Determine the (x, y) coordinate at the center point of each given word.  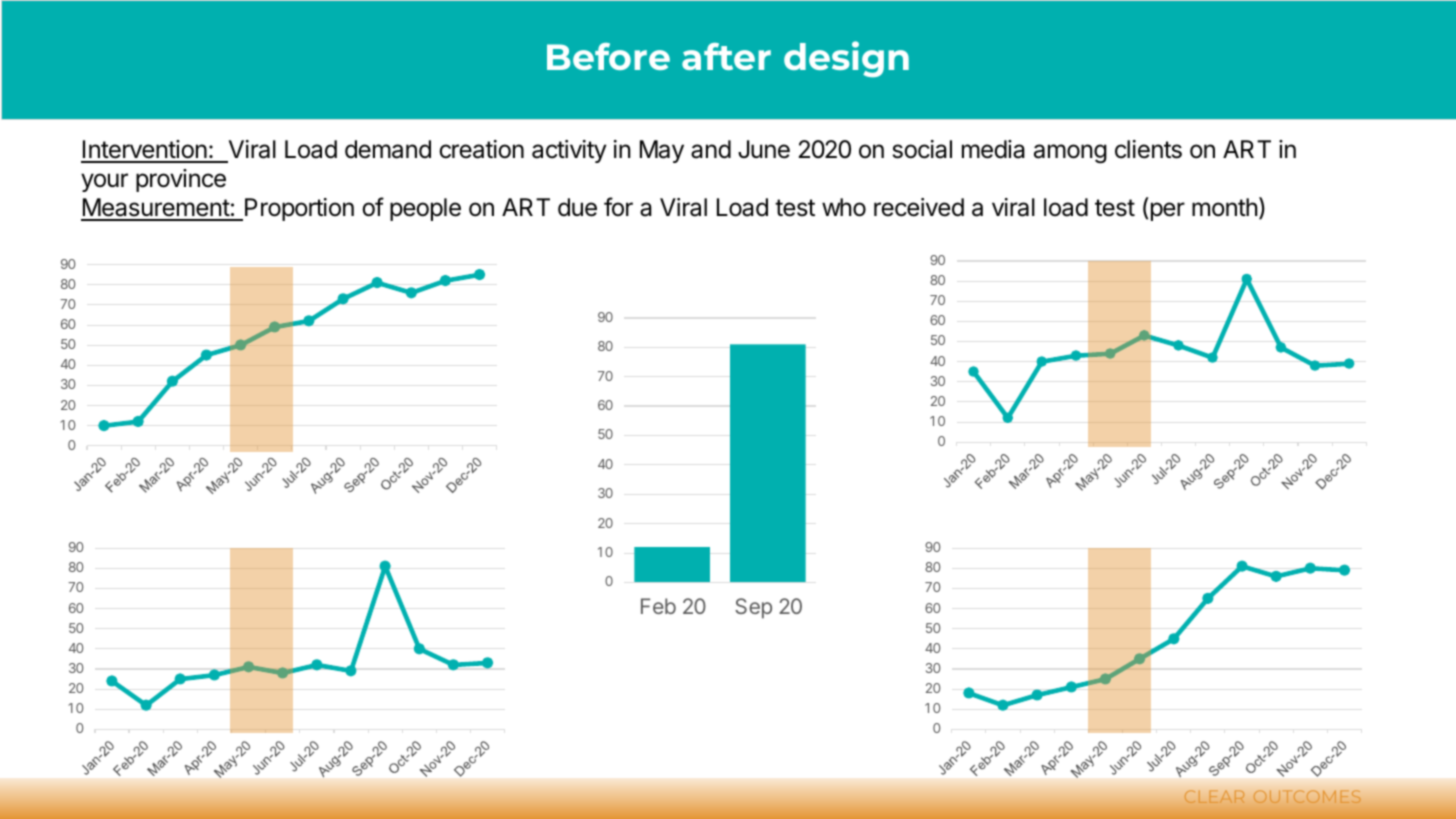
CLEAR (1214, 797)
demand (388, 149)
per (1168, 211)
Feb (658, 606)
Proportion (299, 209)
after (726, 56)
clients (1148, 149)
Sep (753, 608)
